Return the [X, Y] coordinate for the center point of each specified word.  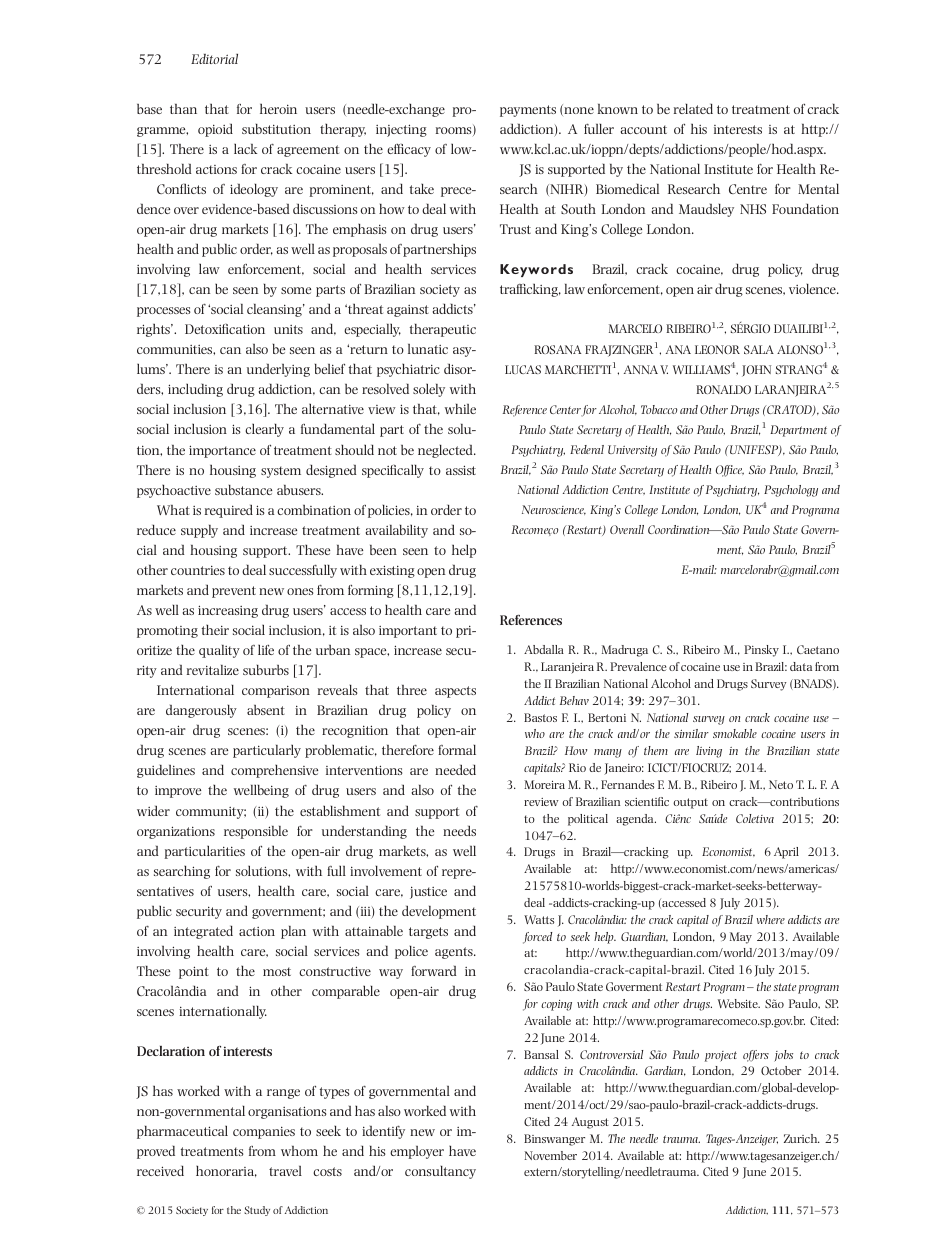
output [690, 803]
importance [222, 451]
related [693, 109]
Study [257, 1211]
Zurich [802, 1138]
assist [461, 470]
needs [459, 831]
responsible [256, 832]
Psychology [791, 491]
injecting [401, 130]
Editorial [214, 59]
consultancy [440, 1172]
